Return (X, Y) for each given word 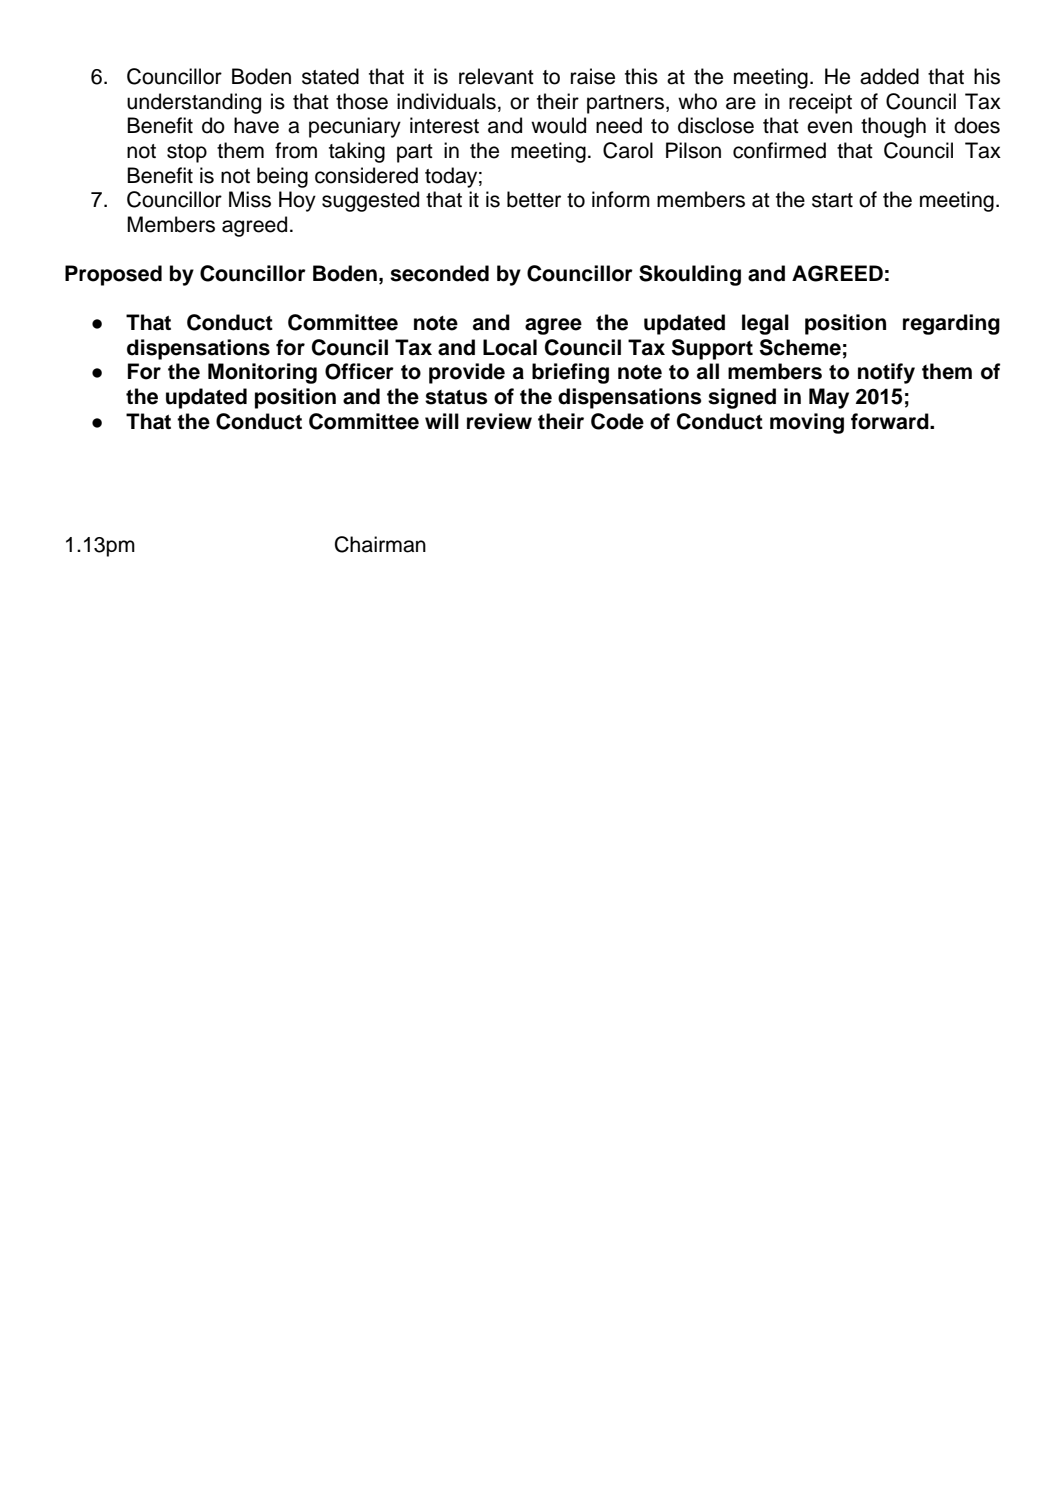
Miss (250, 199)
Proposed (113, 275)
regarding (951, 324)
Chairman (380, 544)
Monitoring (262, 373)
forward (891, 421)
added (889, 76)
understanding (194, 103)
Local (510, 347)
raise (593, 76)
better (534, 199)
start (832, 200)
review (499, 421)
